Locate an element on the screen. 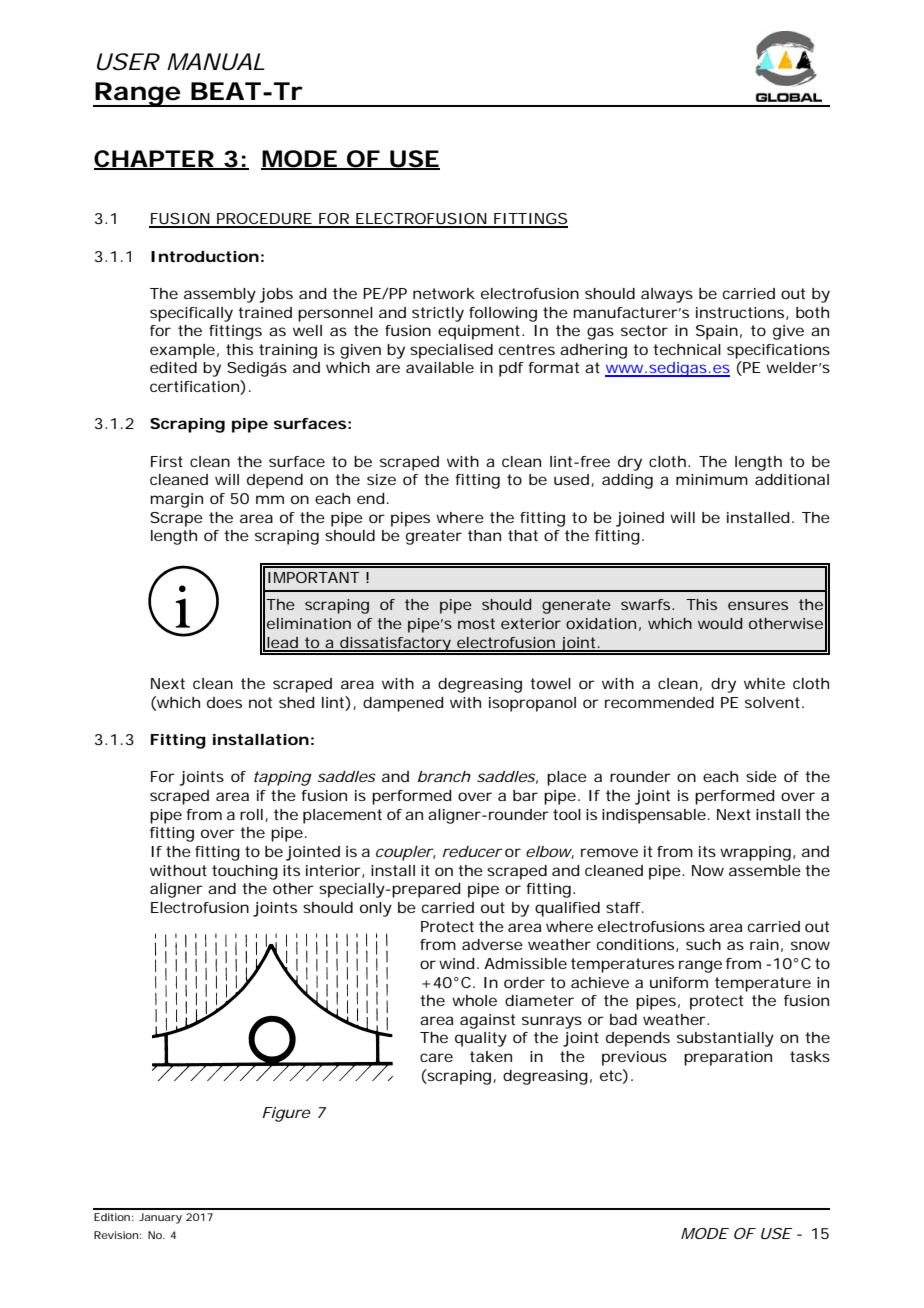 The width and height of the screenshot is (924, 1308). Spain is located at coordinates (717, 332).
